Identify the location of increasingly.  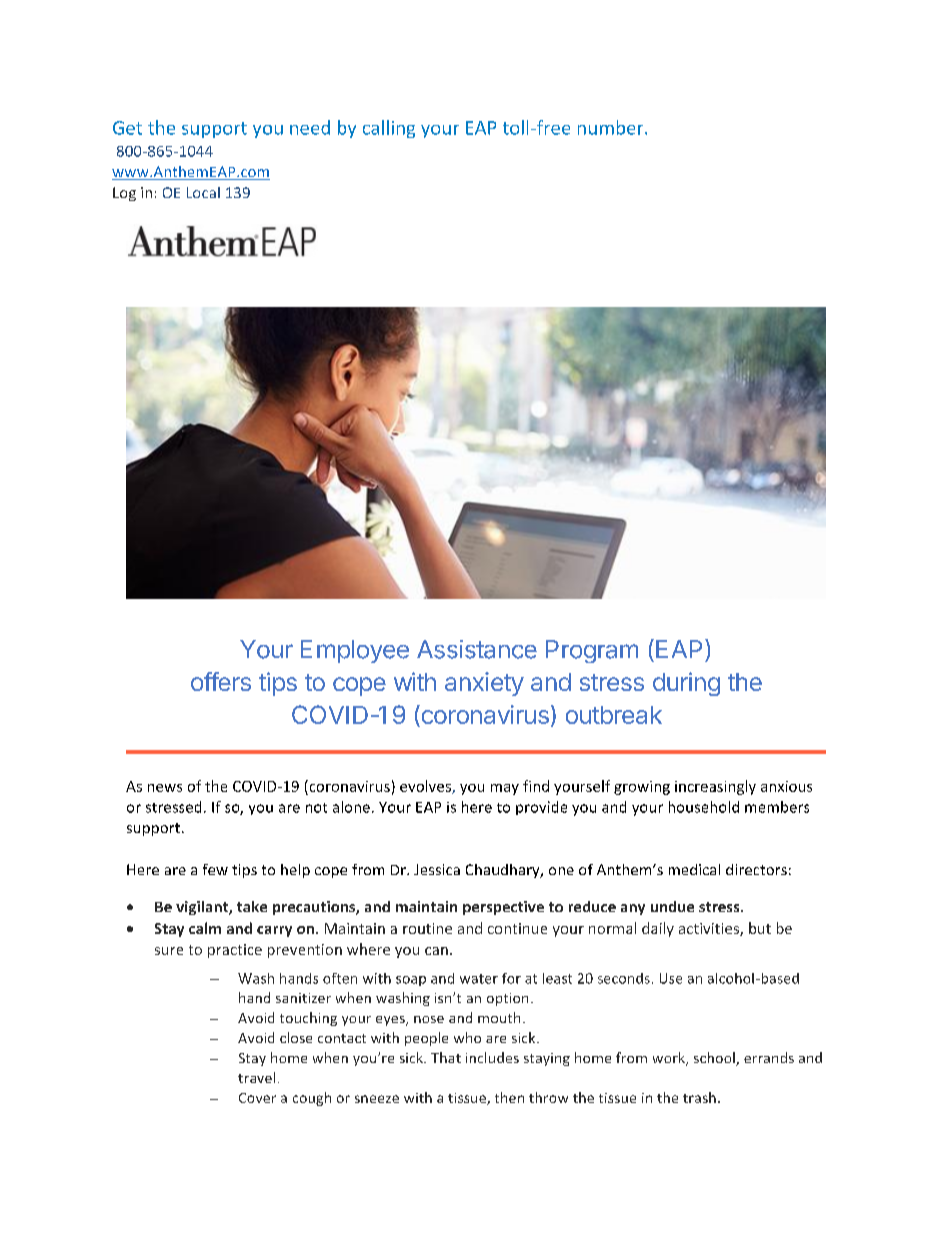
(715, 787).
